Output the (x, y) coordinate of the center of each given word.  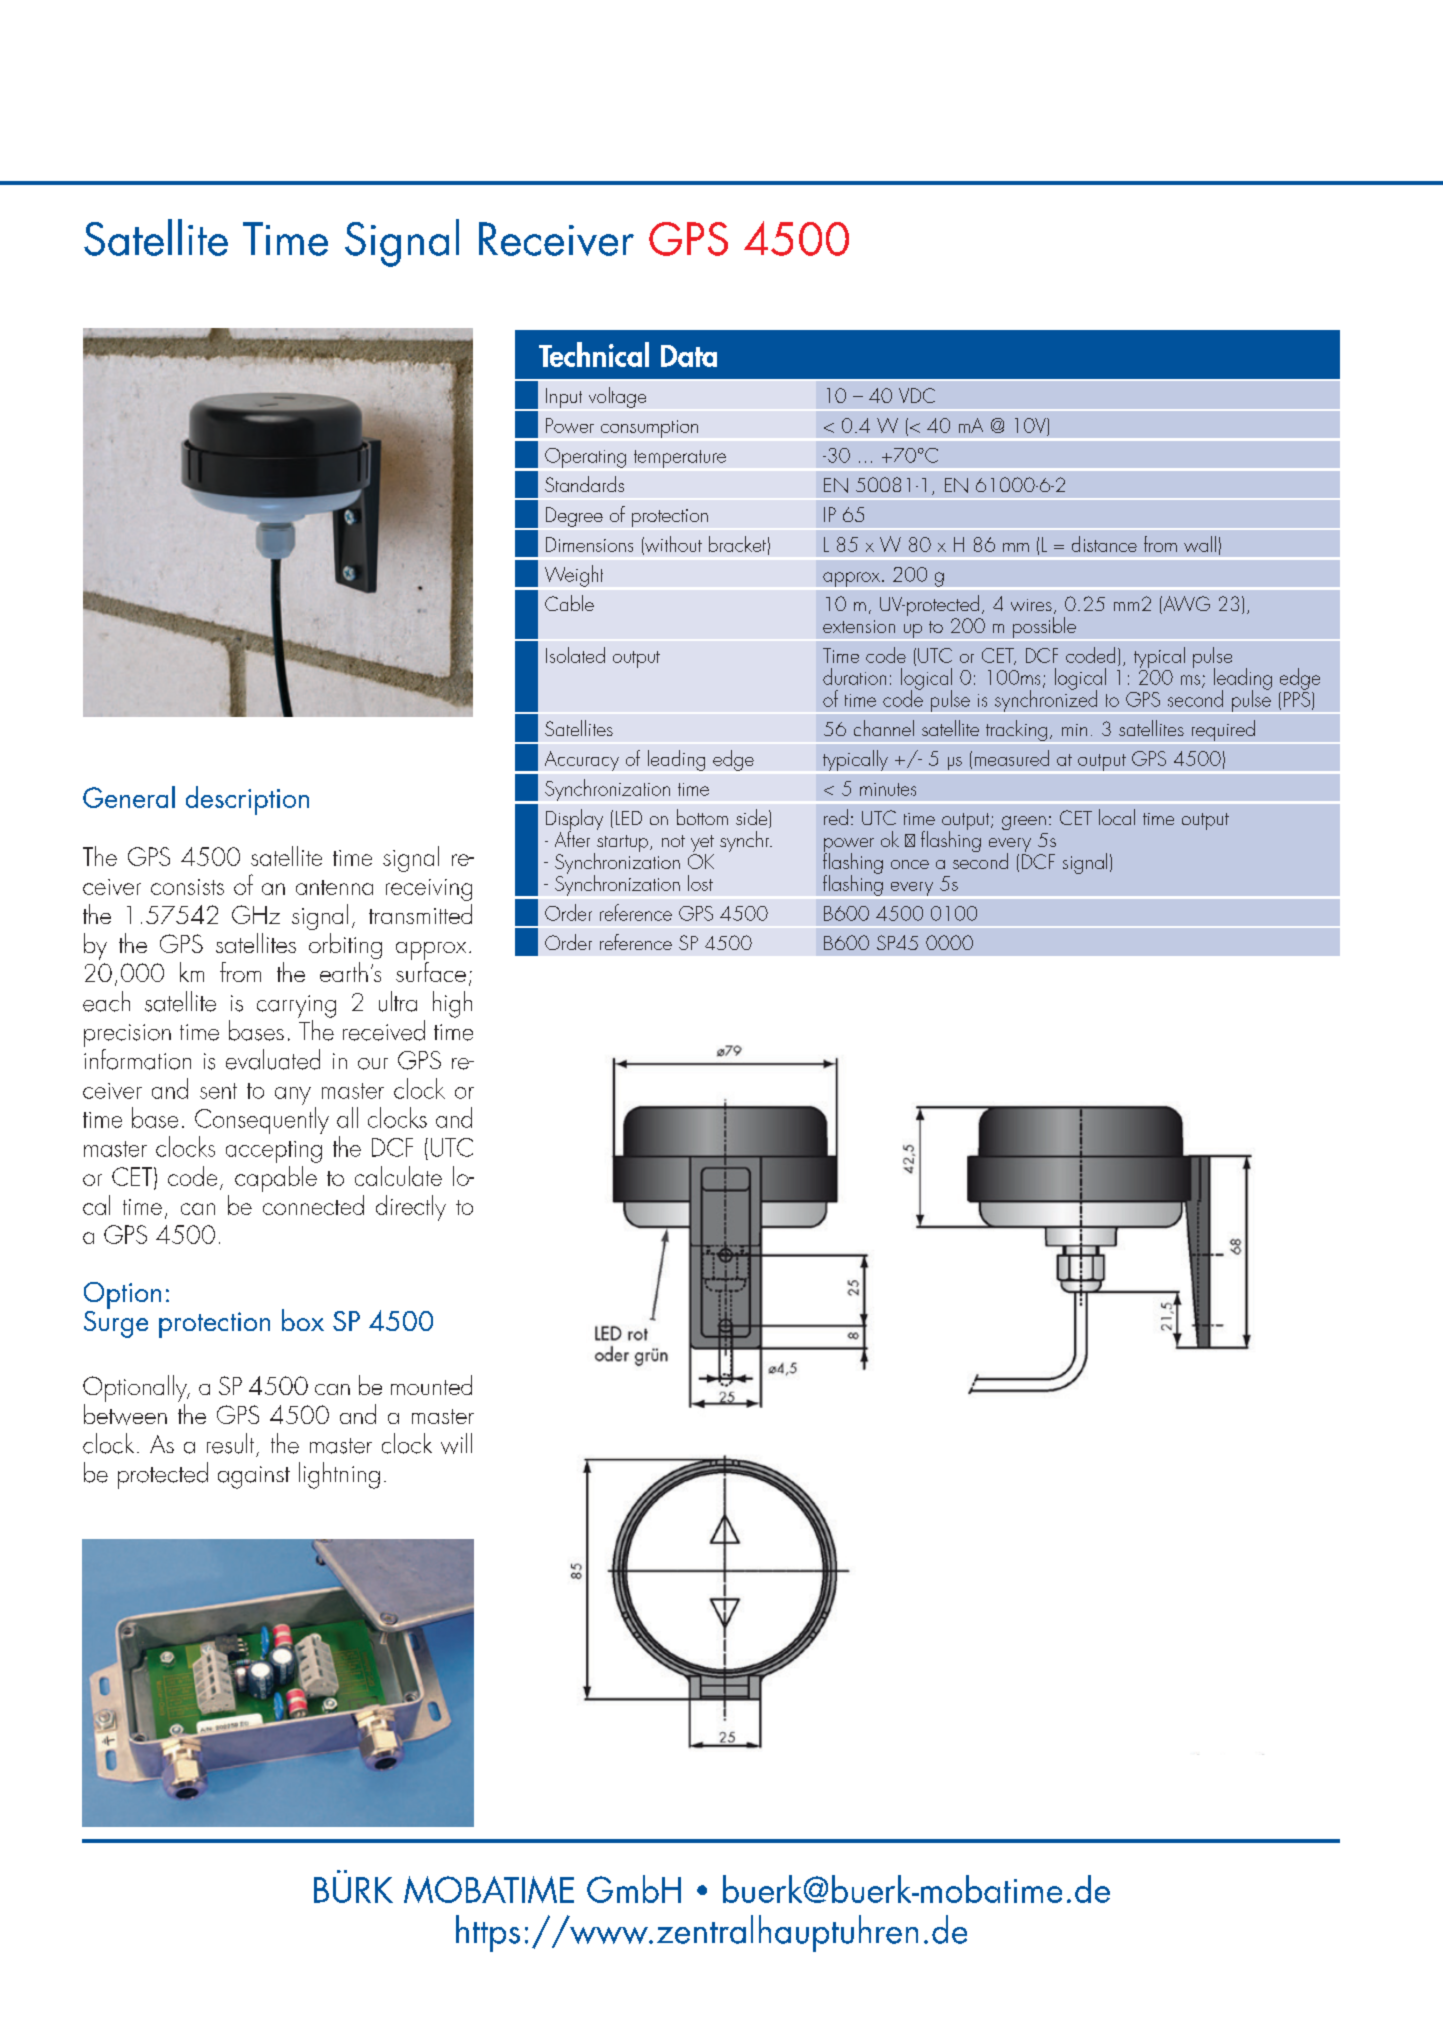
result (230, 1443)
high (452, 1004)
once (910, 864)
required (1223, 730)
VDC (917, 395)
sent (218, 1091)
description (247, 800)
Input (564, 398)
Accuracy (582, 761)
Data (689, 356)
